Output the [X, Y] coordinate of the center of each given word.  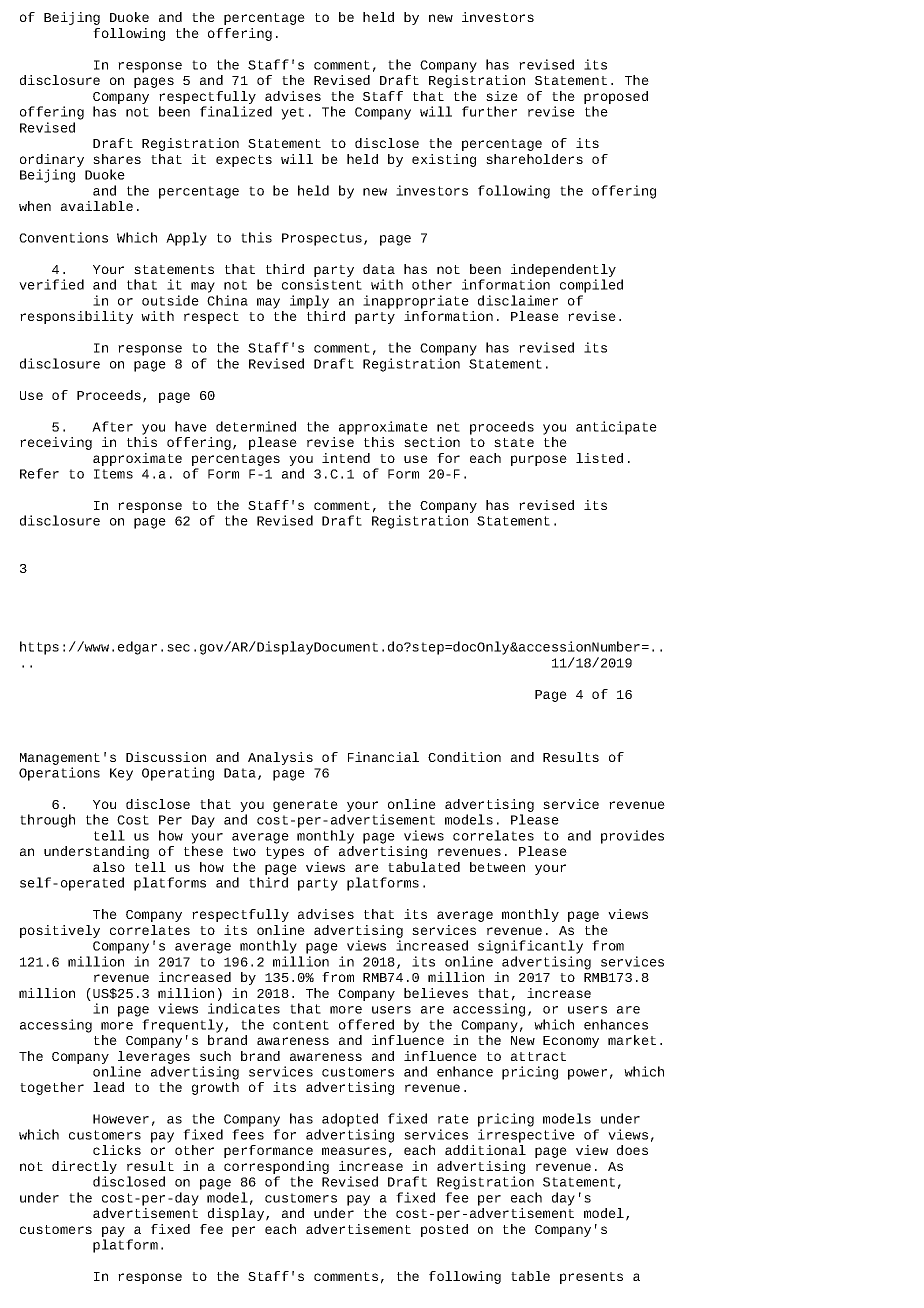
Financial [383, 757]
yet [292, 113]
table [530, 1276]
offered [366, 1024]
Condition [464, 757]
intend [346, 458]
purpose [539, 460]
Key [121, 774]
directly [84, 1167]
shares [117, 159]
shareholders [534, 159]
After [112, 426]
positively [60, 931]
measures [354, 1151]
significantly [530, 947]
